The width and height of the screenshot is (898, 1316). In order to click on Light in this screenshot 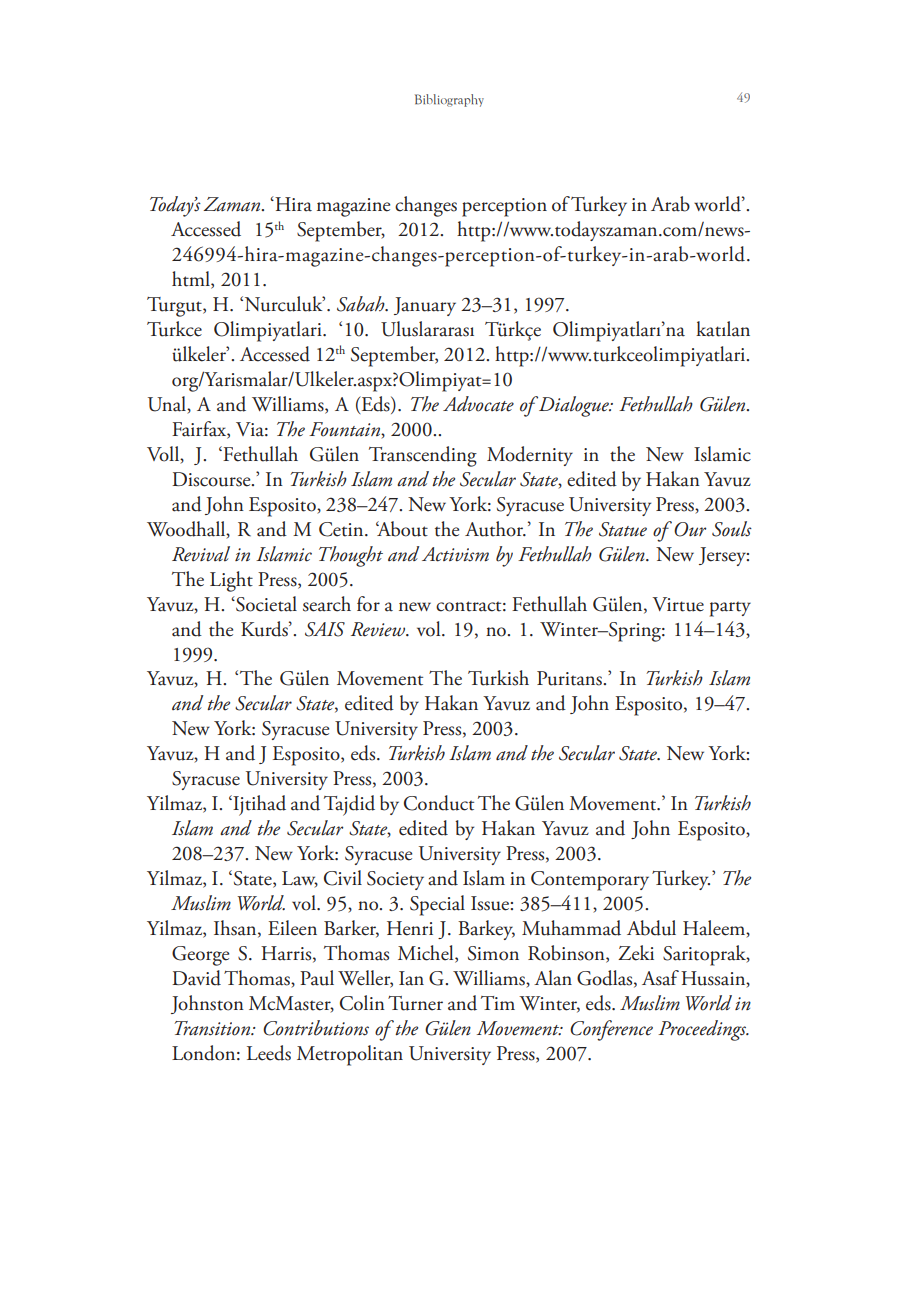, I will do `click(231, 581)`.
